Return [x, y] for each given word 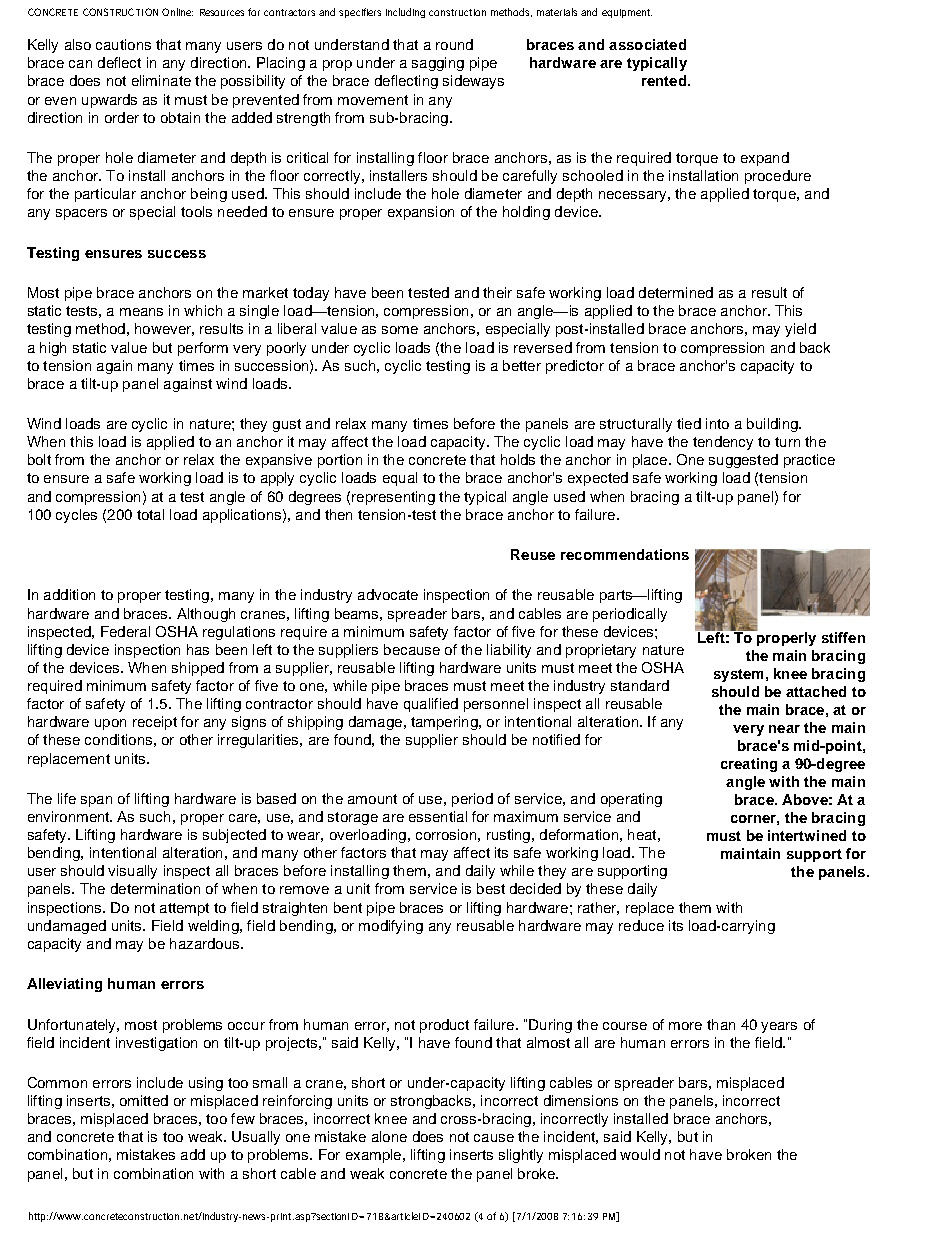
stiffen [843, 637]
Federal [125, 631]
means [141, 312]
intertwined [807, 835]
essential [438, 816]
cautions [123, 44]
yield [800, 330]
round [454, 44]
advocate [388, 594]
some [400, 330]
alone [389, 1136]
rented [664, 80]
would [640, 1154]
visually [132, 872]
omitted [144, 1100]
